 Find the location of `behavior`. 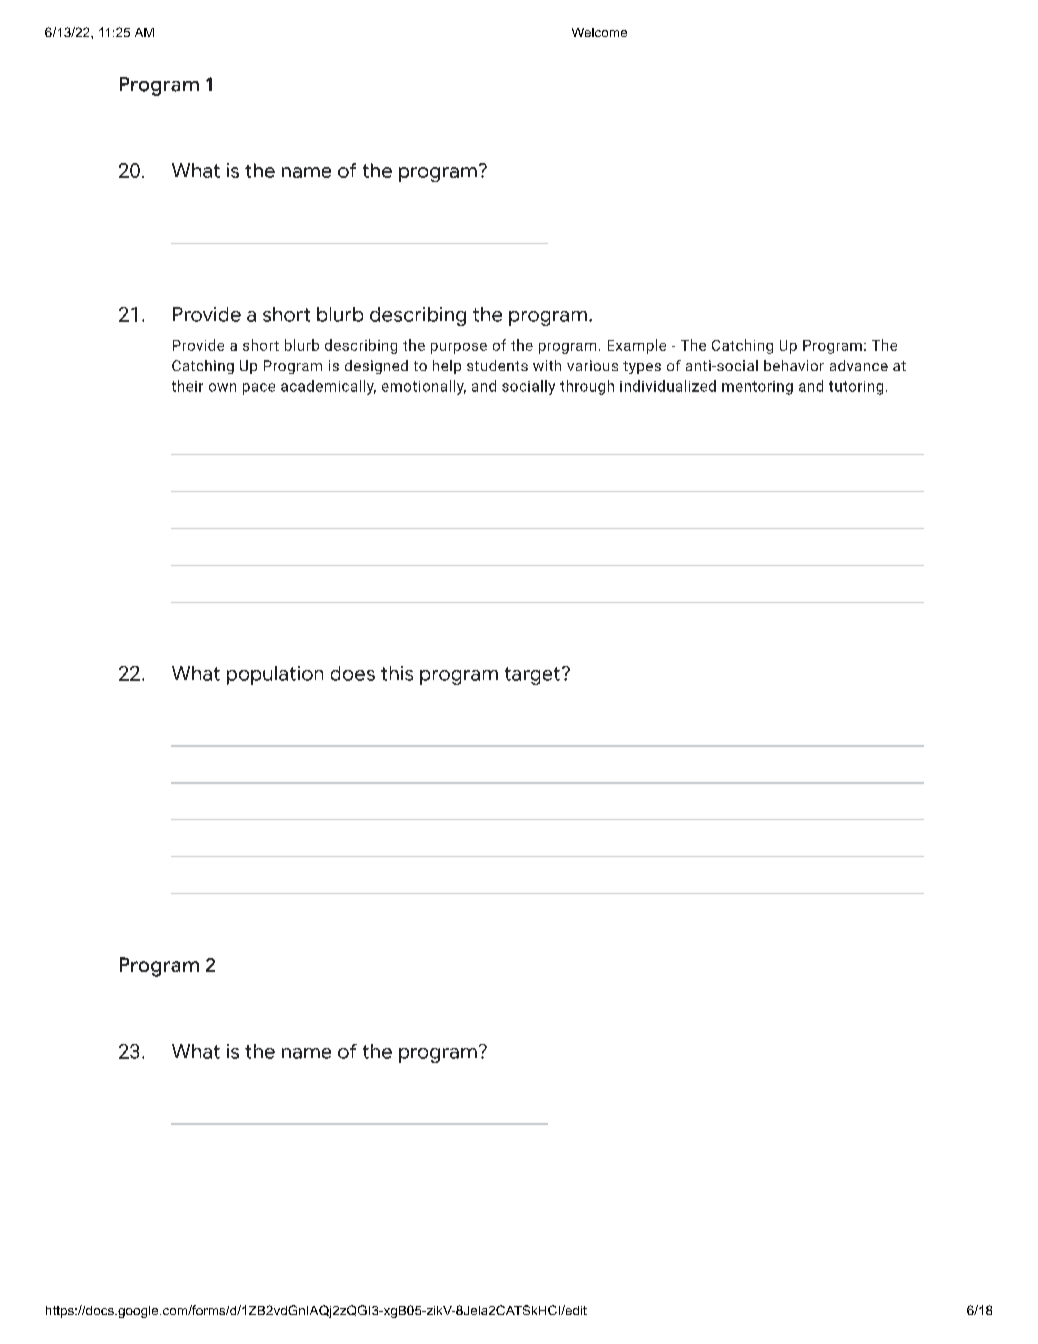

behavior is located at coordinates (794, 365).
